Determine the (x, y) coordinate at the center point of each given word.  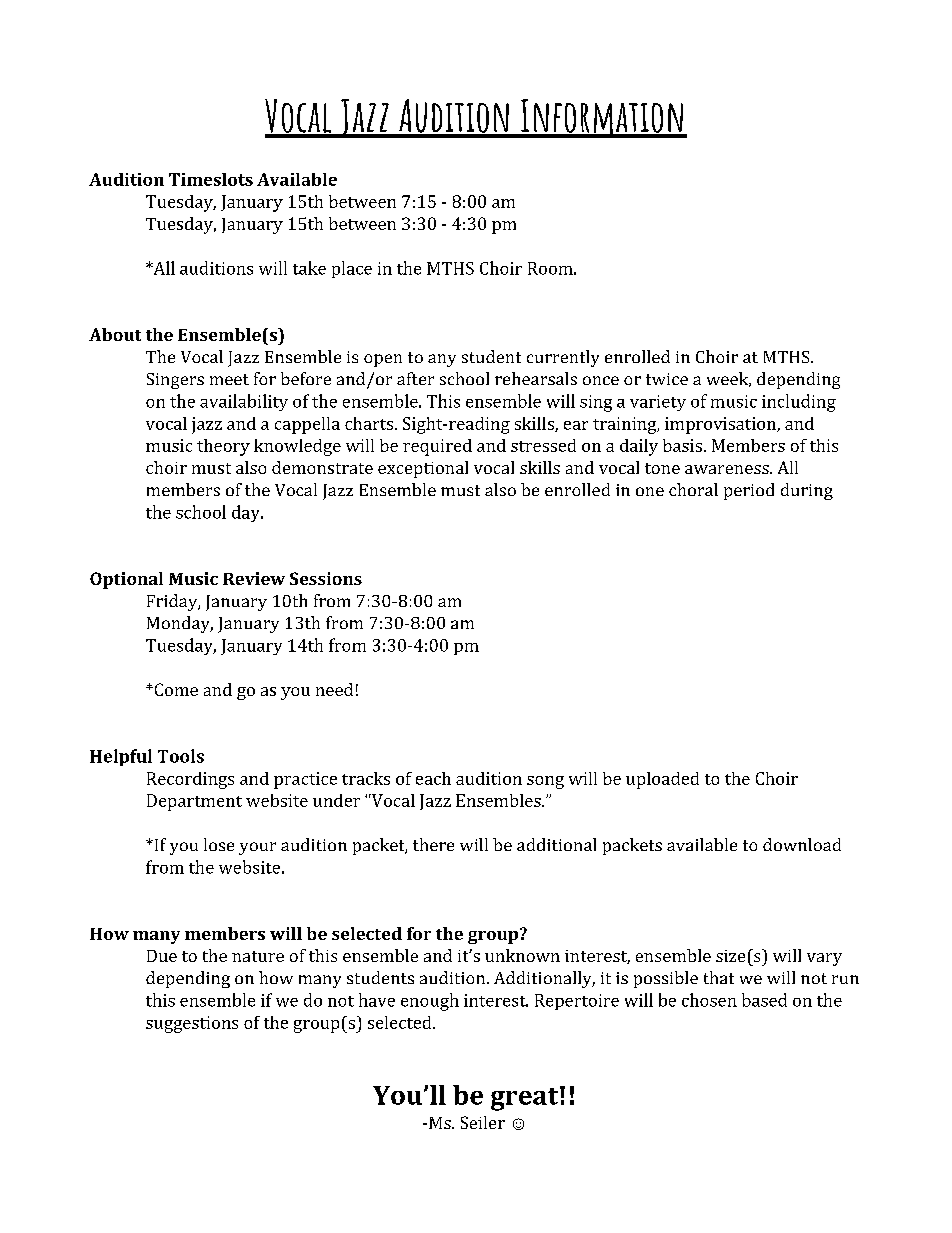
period (749, 491)
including (799, 403)
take (309, 268)
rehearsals (536, 378)
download (802, 844)
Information (602, 118)
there (433, 844)
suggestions (192, 1024)
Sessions (326, 578)
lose (219, 844)
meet (229, 379)
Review (254, 578)
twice (667, 379)
